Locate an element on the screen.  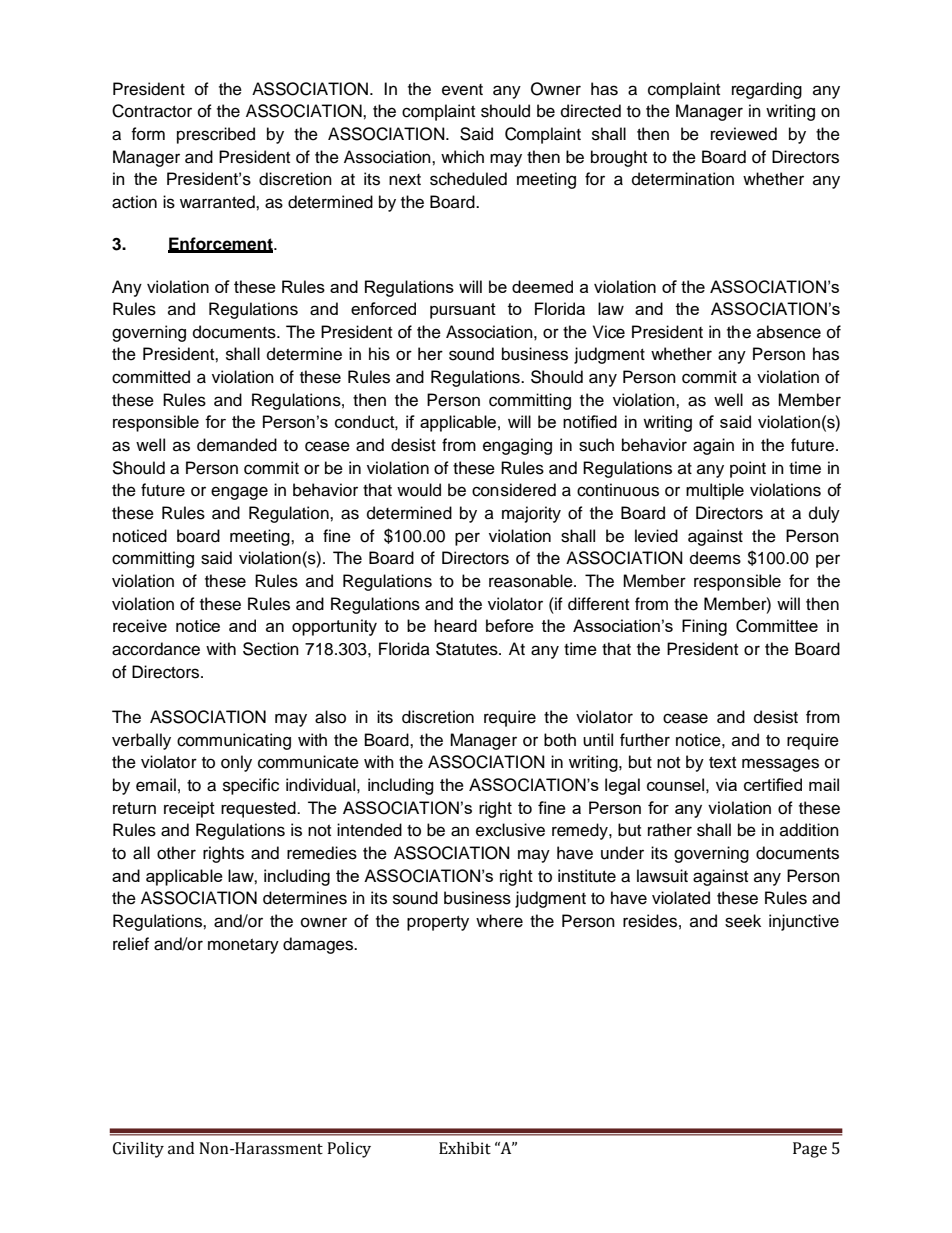
prescribed is located at coordinates (216, 135).
